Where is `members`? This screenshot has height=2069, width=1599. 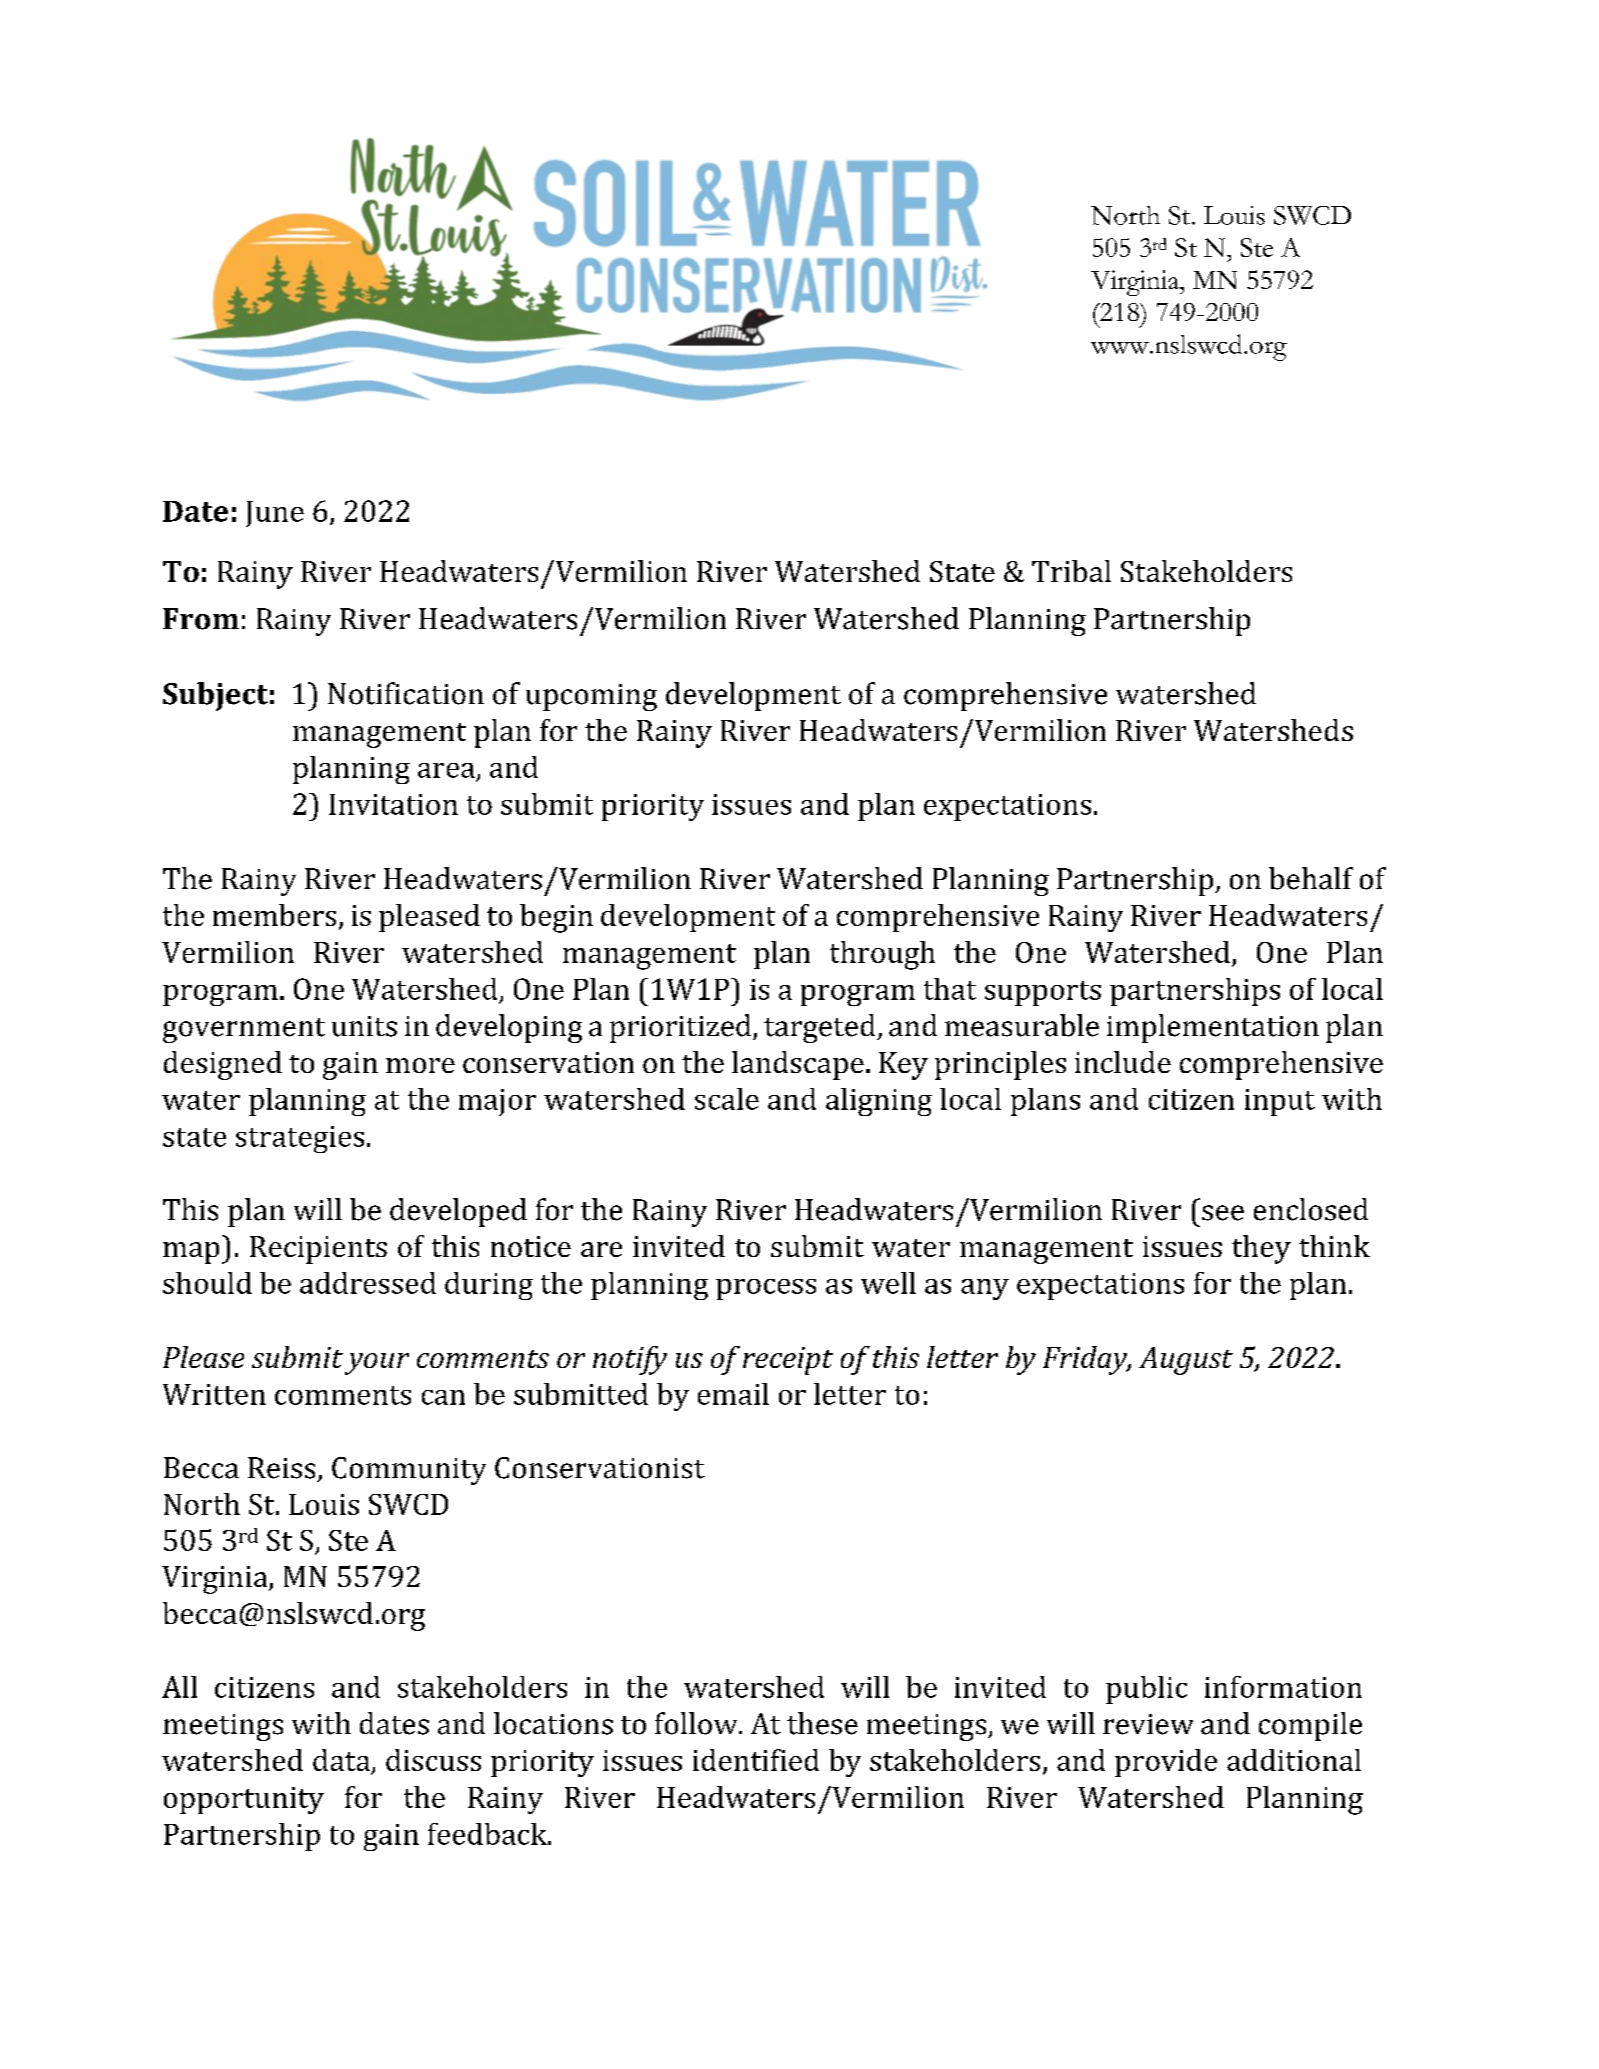
members is located at coordinates (274, 915).
